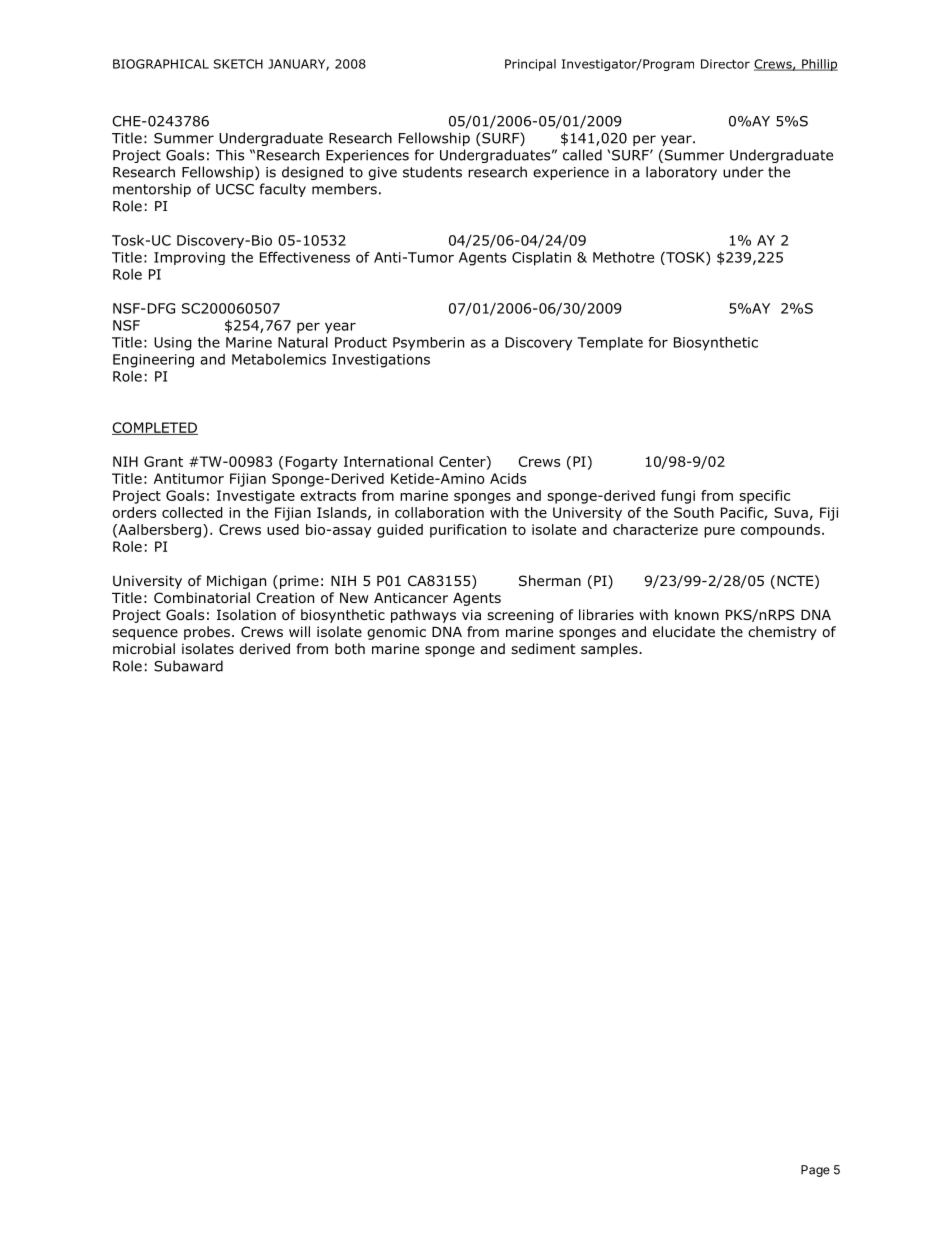  Describe the element at coordinates (350, 649) in the page. I see `both` at that location.
